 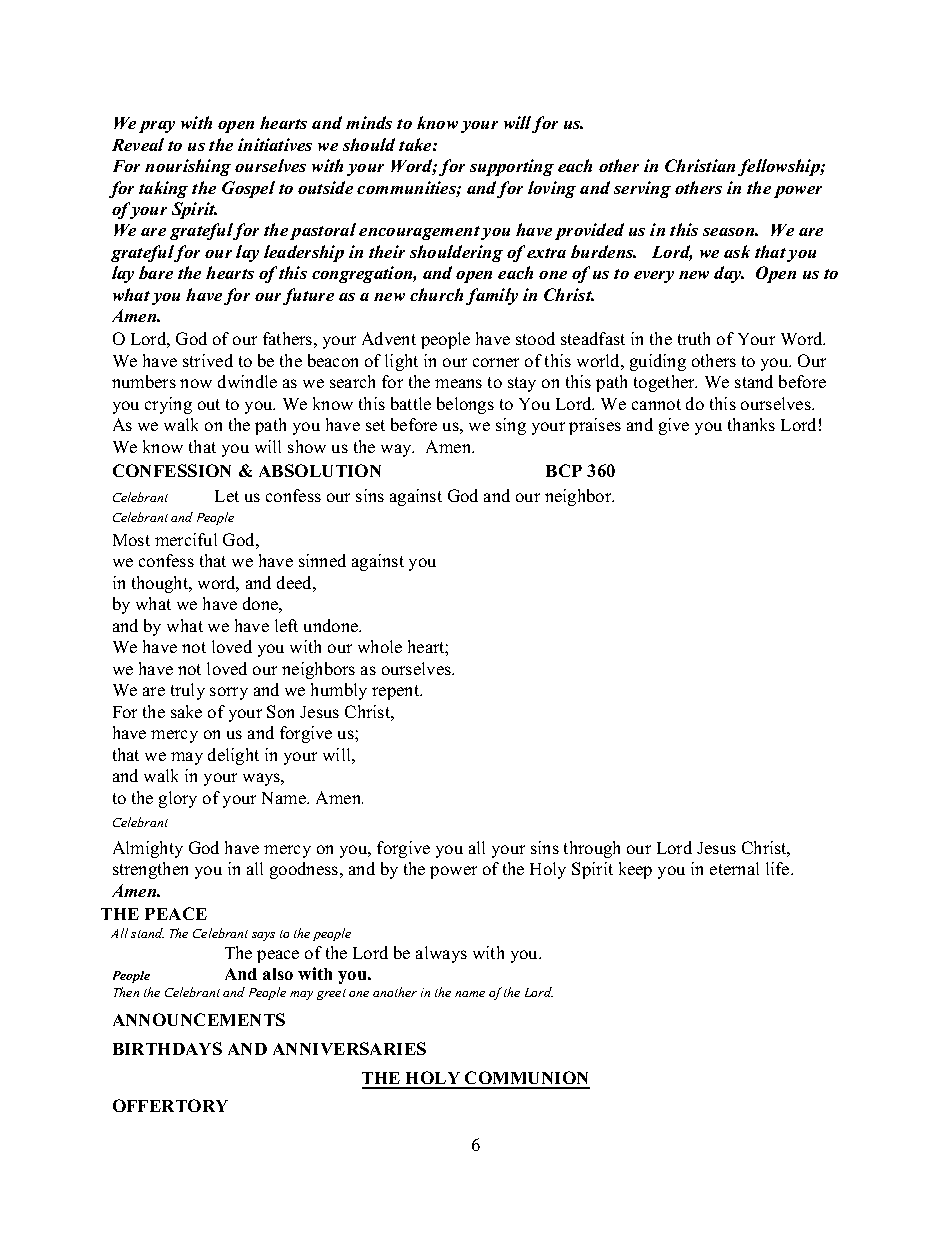 I want to click on sake, so click(x=186, y=711).
